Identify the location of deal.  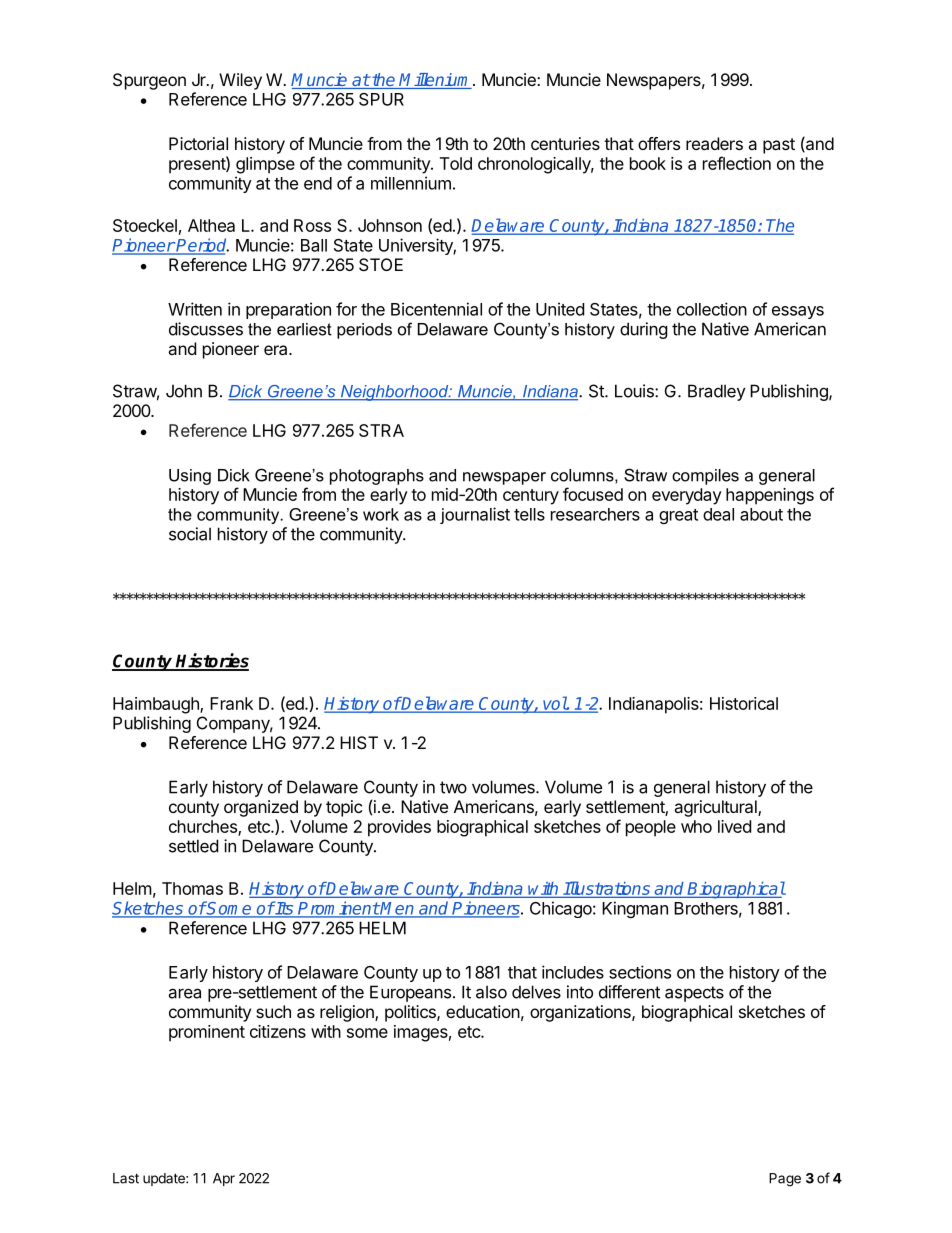
(718, 514).
